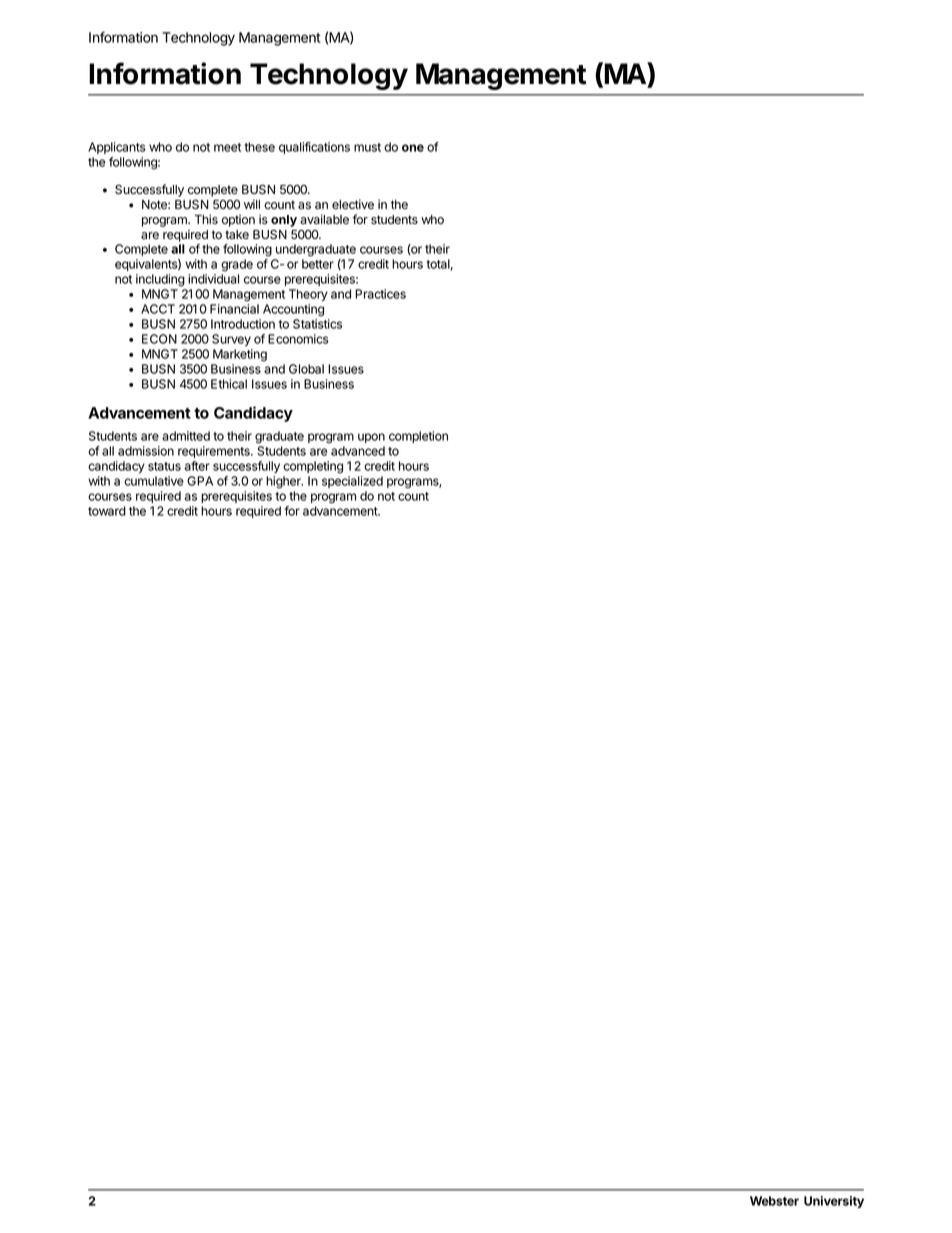  What do you see at coordinates (352, 482) in the screenshot?
I see `specialized` at bounding box center [352, 482].
